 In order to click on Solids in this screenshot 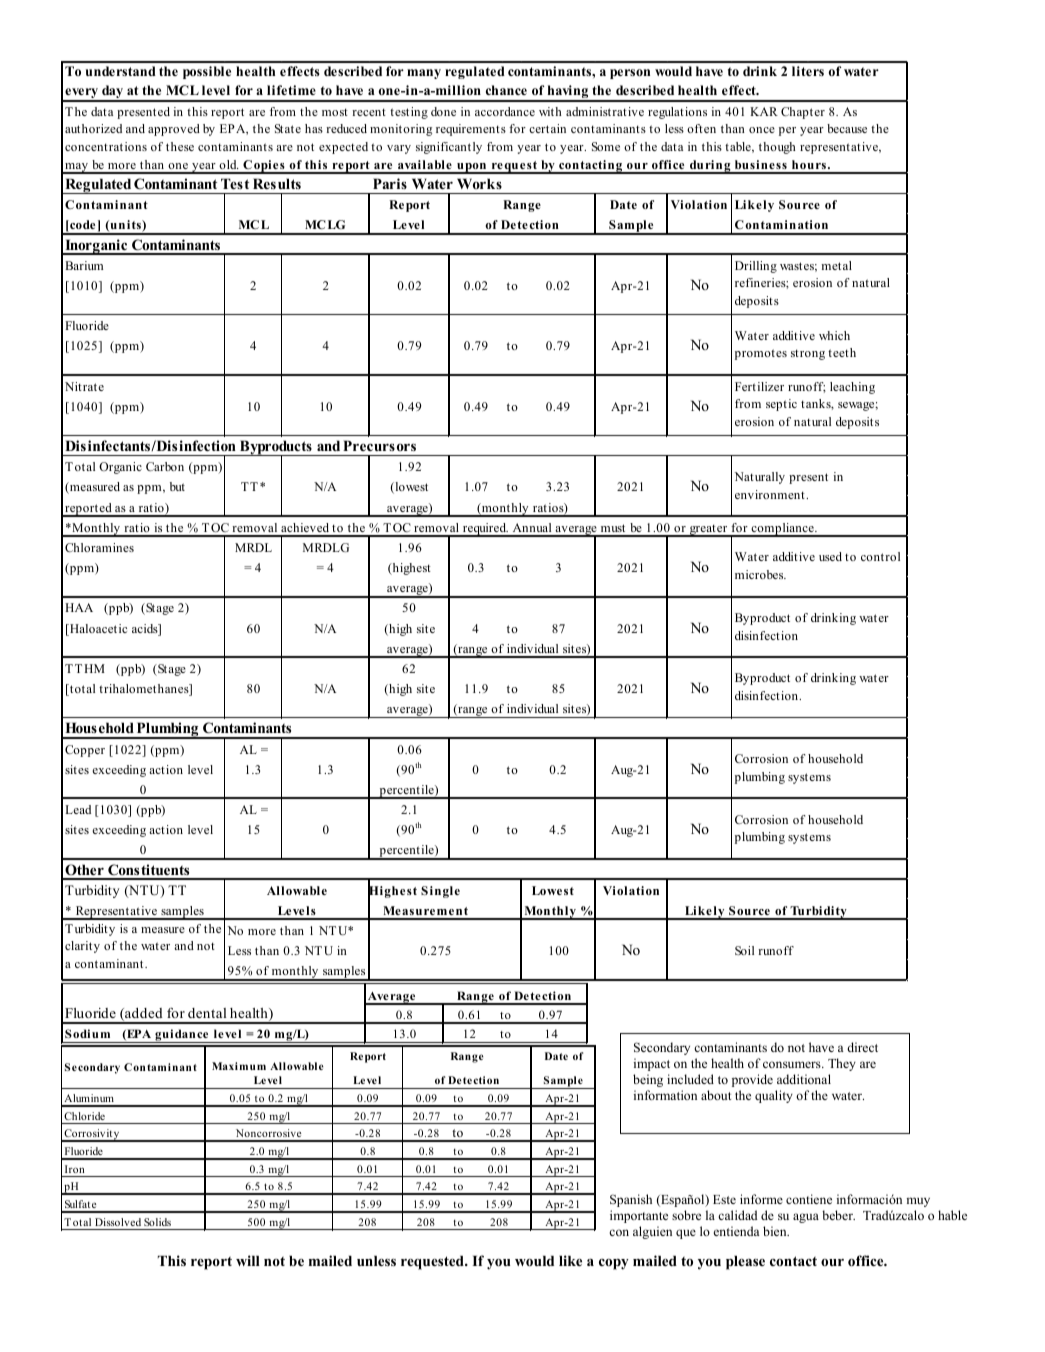, I will do `click(157, 1222)`.
